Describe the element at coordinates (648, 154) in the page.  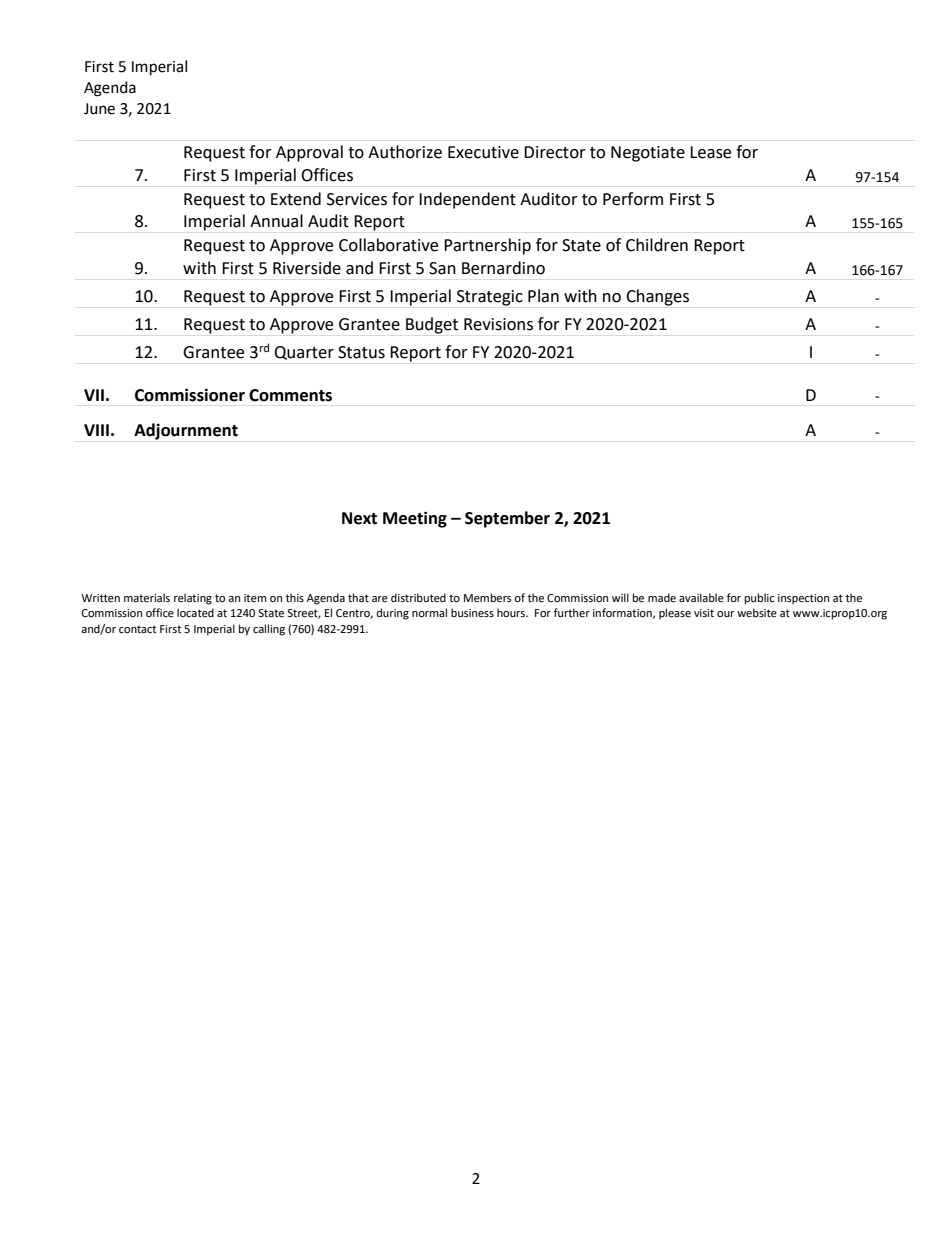
I see `Negotiate` at that location.
